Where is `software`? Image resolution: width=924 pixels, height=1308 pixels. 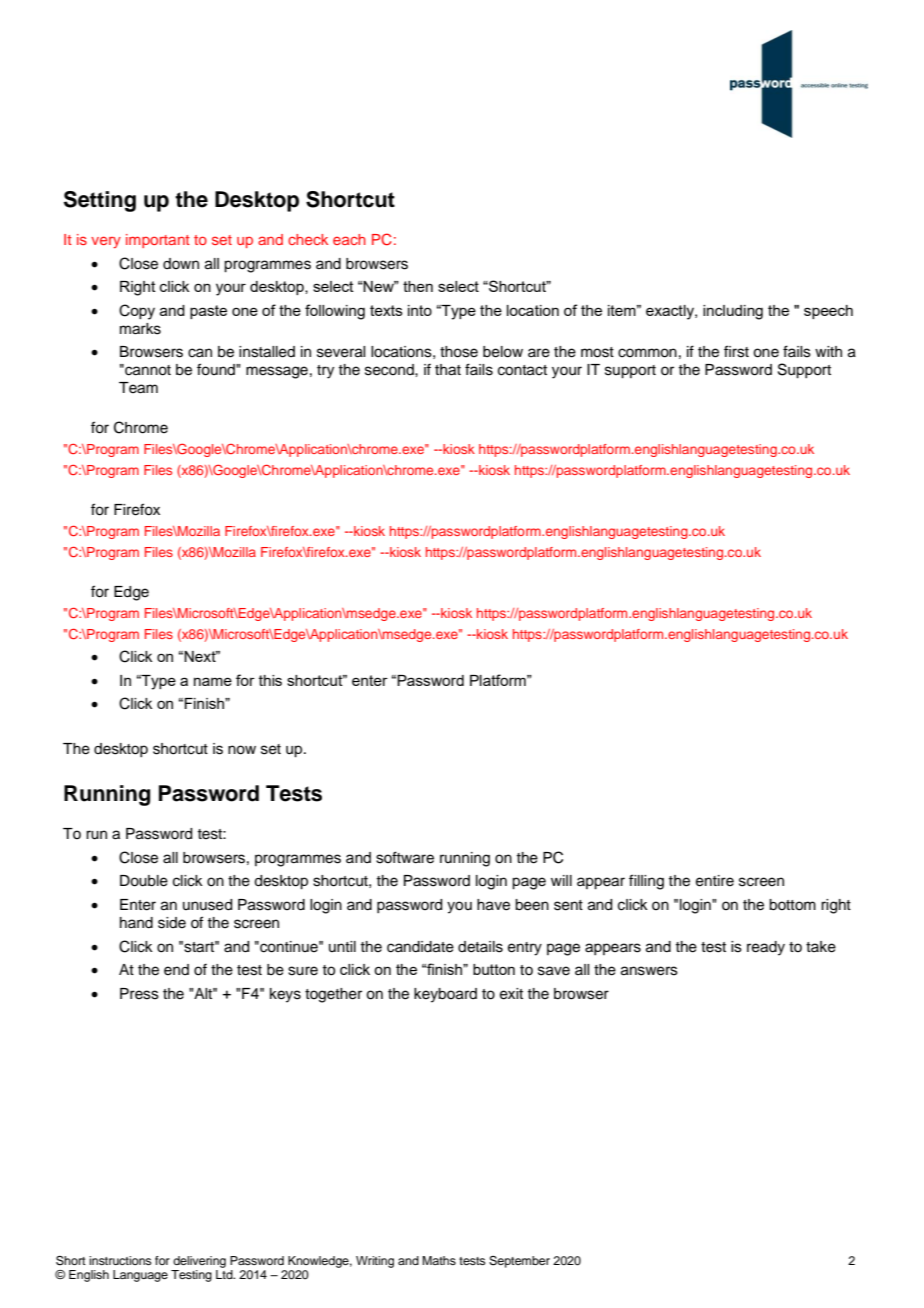
software is located at coordinates (405, 857).
